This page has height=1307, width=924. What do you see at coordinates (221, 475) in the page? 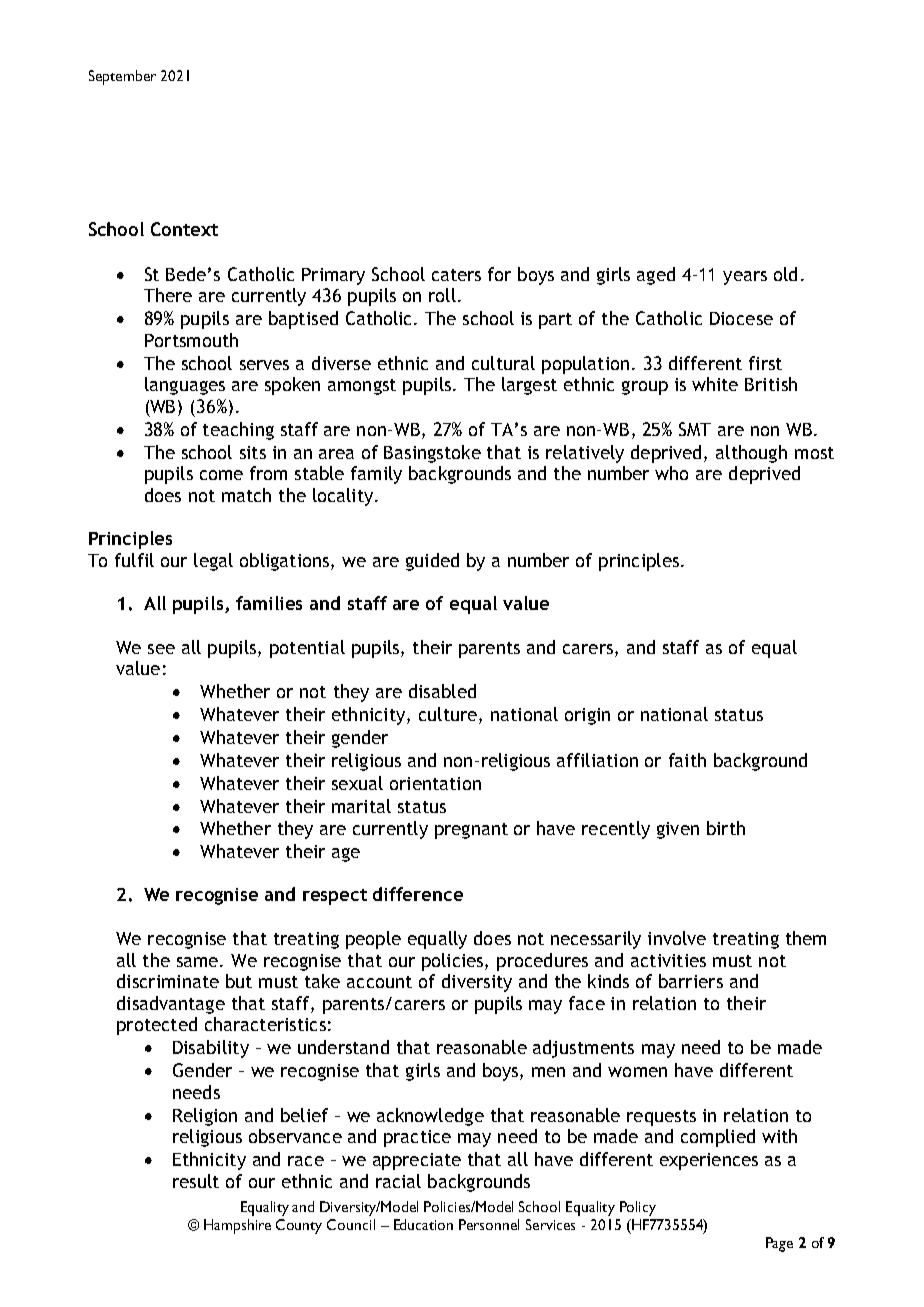
I see `come` at bounding box center [221, 475].
